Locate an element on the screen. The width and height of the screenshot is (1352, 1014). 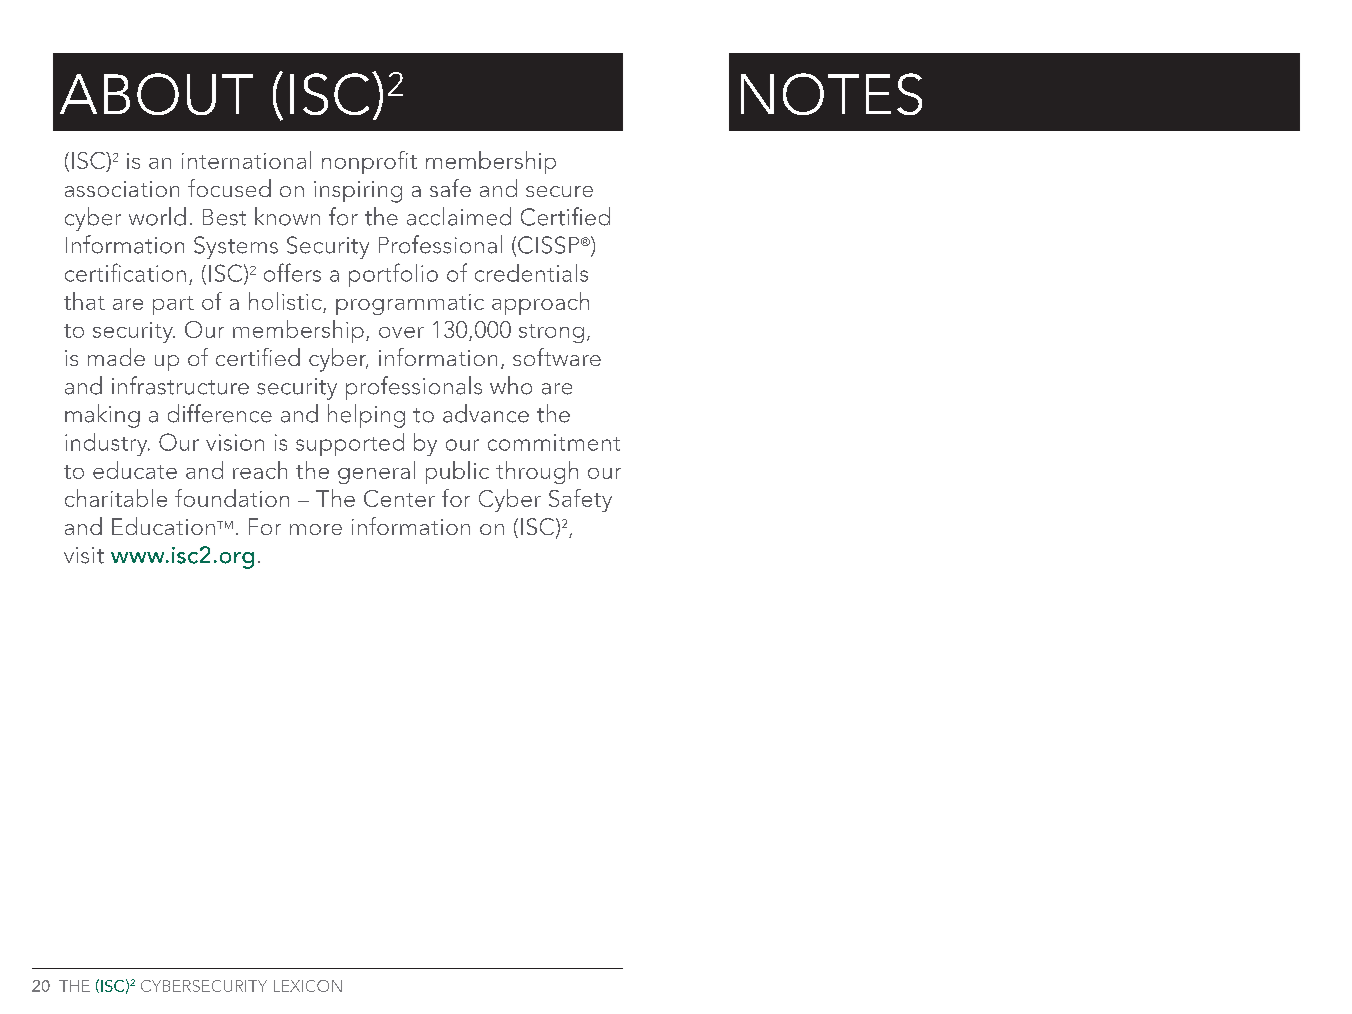
through is located at coordinates (537, 472).
